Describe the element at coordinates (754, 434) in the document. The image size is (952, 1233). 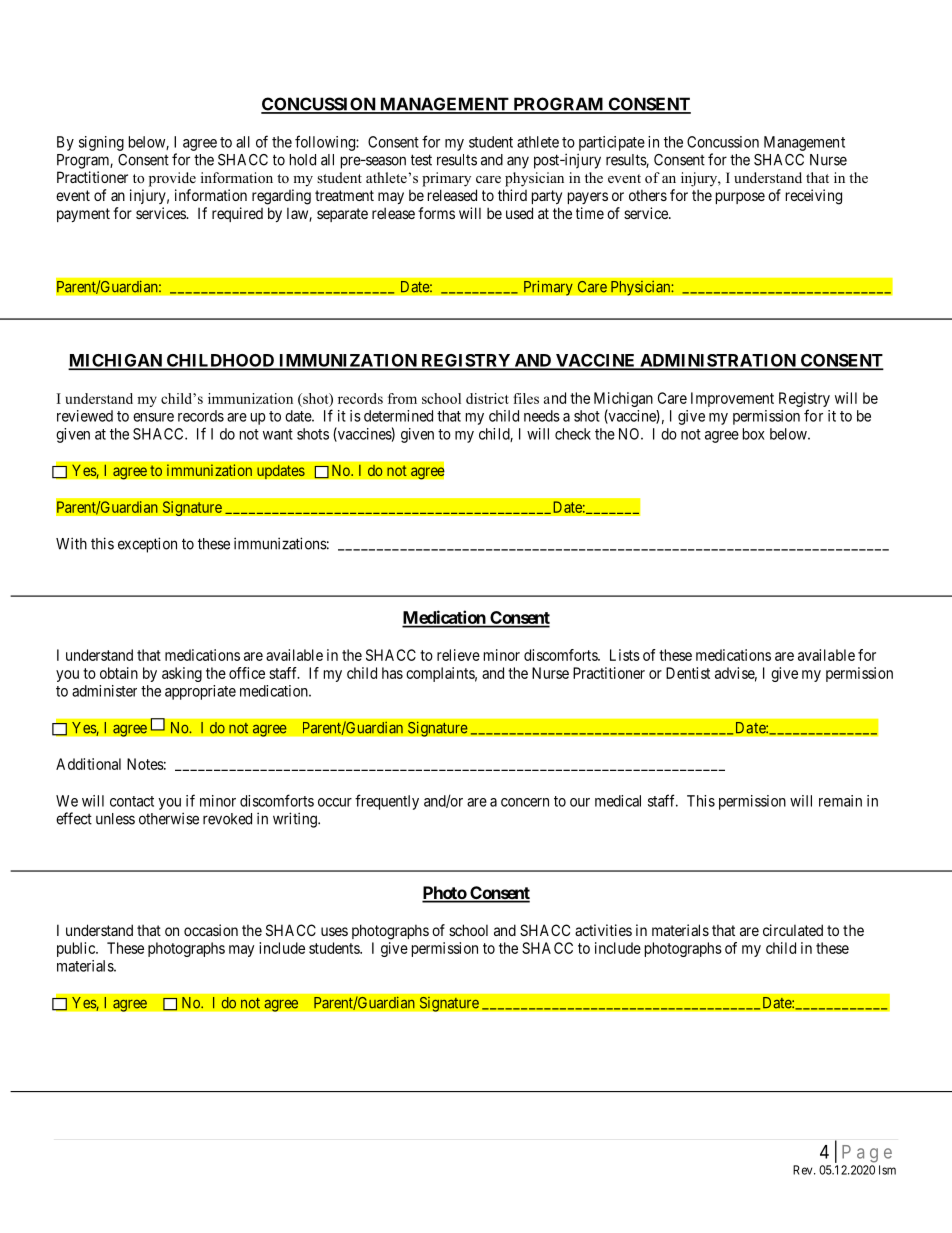
I see `box` at that location.
